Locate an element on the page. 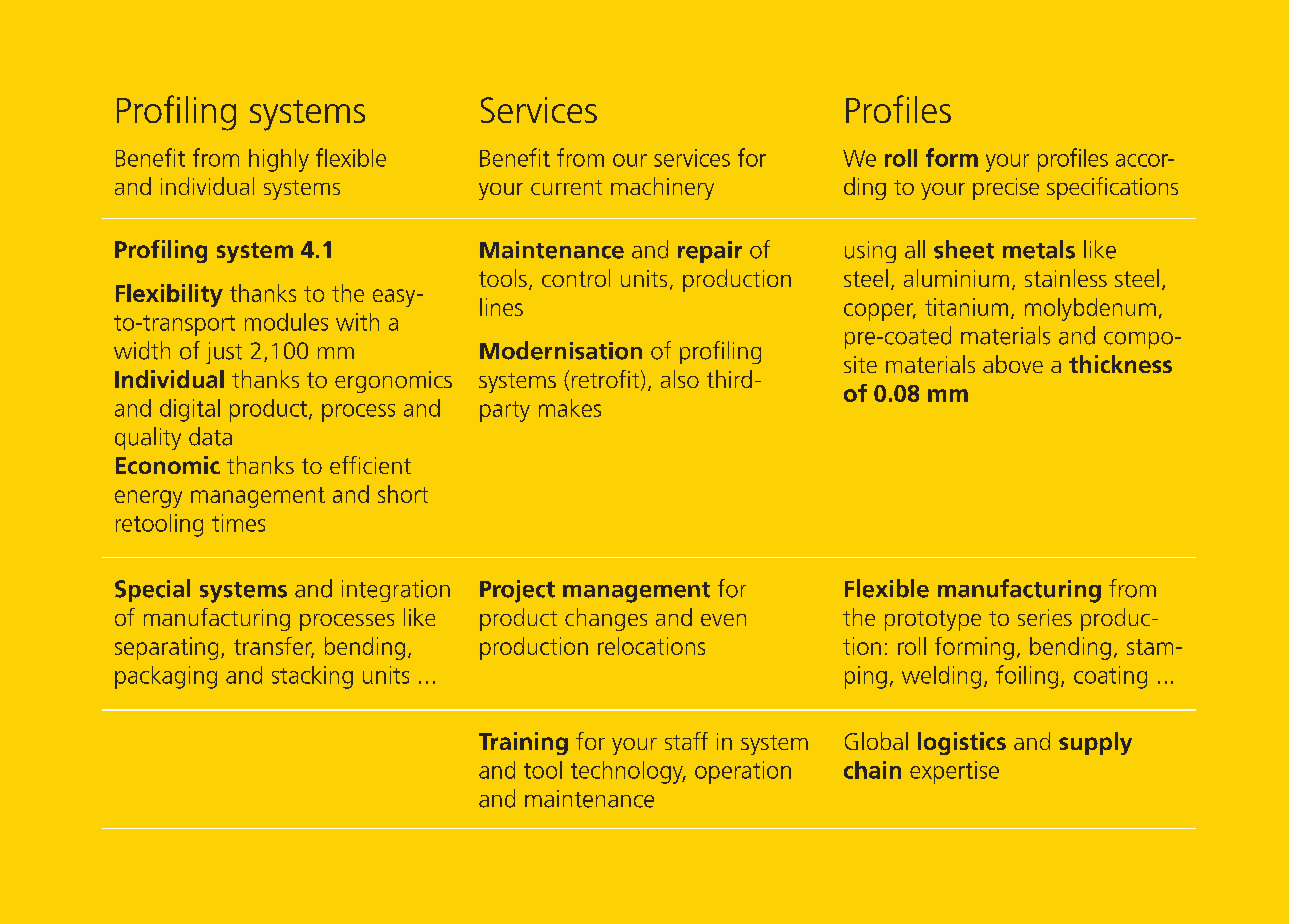  digital is located at coordinates (190, 410).
